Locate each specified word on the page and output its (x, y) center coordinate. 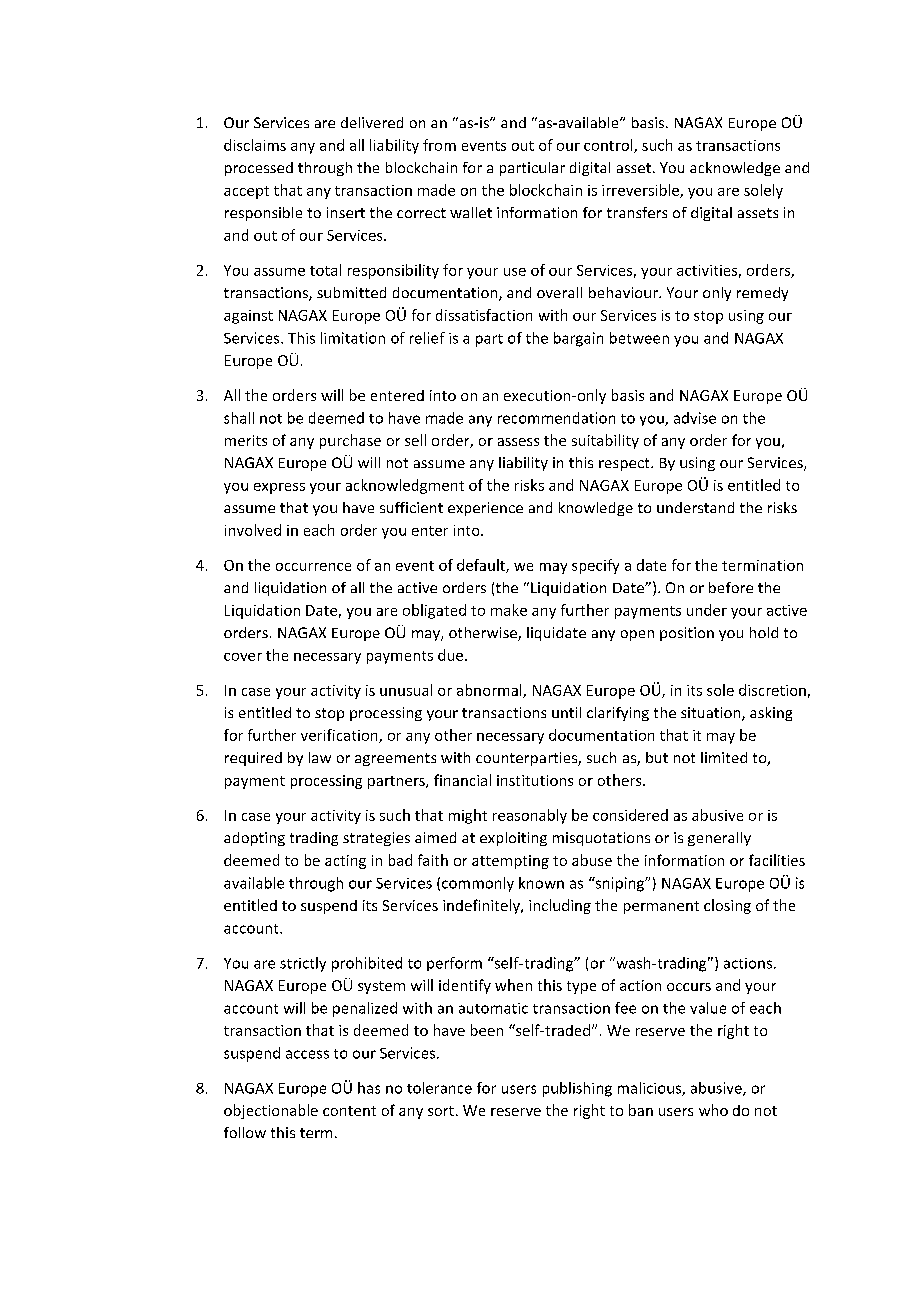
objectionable (271, 1111)
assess (518, 442)
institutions (535, 780)
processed (259, 169)
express (279, 488)
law (320, 757)
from (439, 145)
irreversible (641, 191)
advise (695, 418)
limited (724, 757)
